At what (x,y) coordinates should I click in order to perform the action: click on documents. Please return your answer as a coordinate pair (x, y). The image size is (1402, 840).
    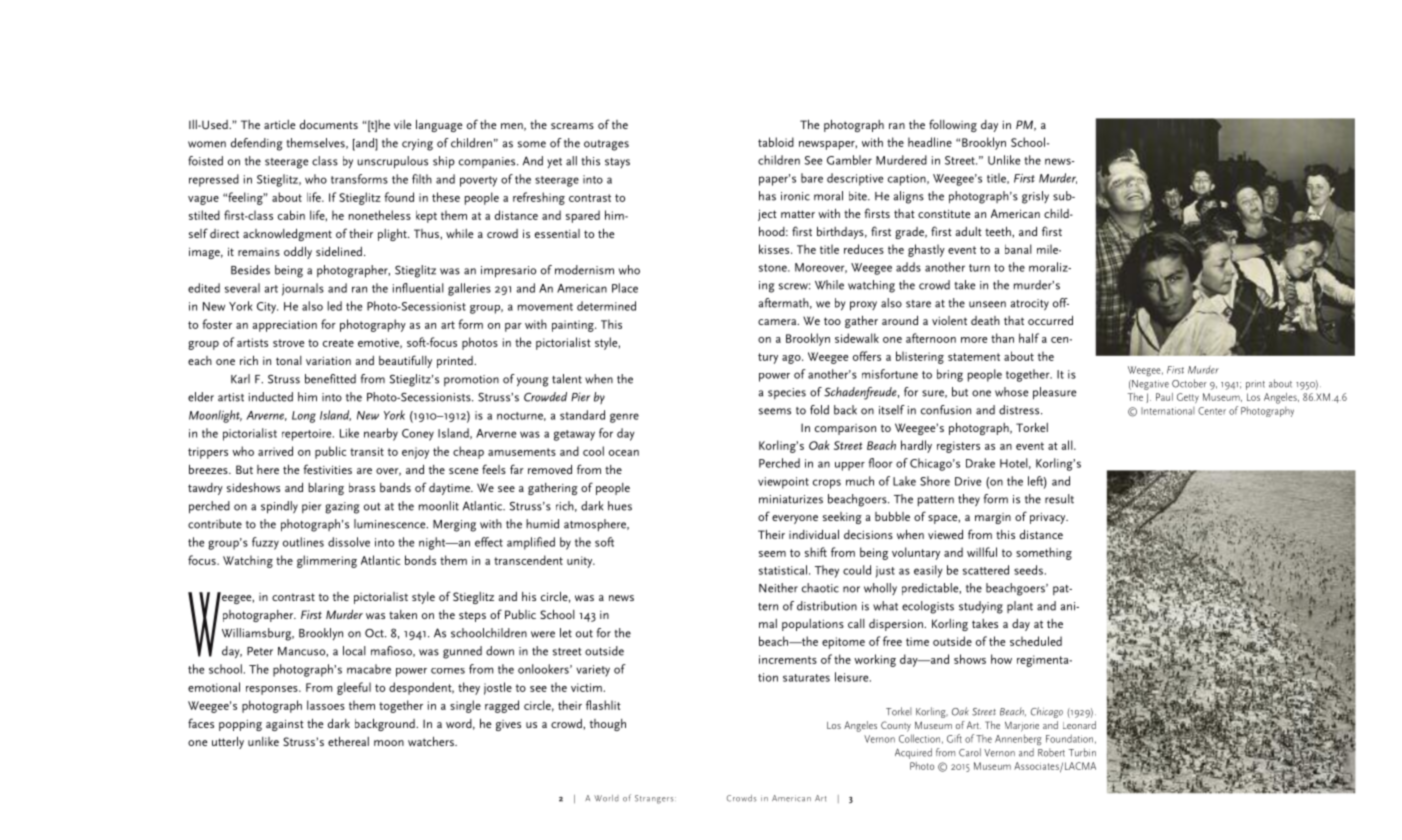
    Looking at the image, I should click on (329, 124).
